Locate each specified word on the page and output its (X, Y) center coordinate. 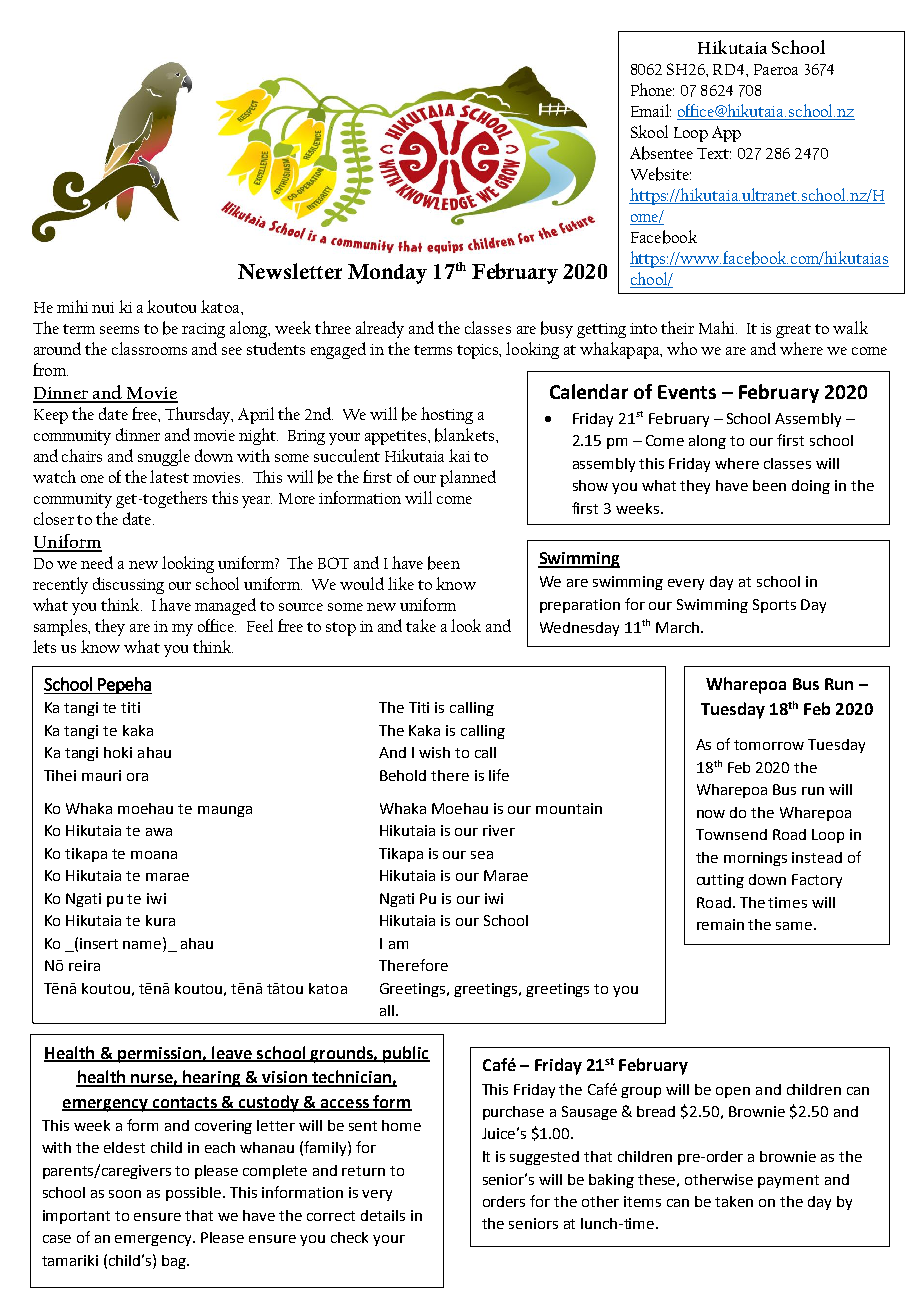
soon (125, 1194)
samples (62, 627)
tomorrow (769, 745)
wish (434, 752)
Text (714, 153)
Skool (649, 131)
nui (103, 307)
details (383, 1215)
